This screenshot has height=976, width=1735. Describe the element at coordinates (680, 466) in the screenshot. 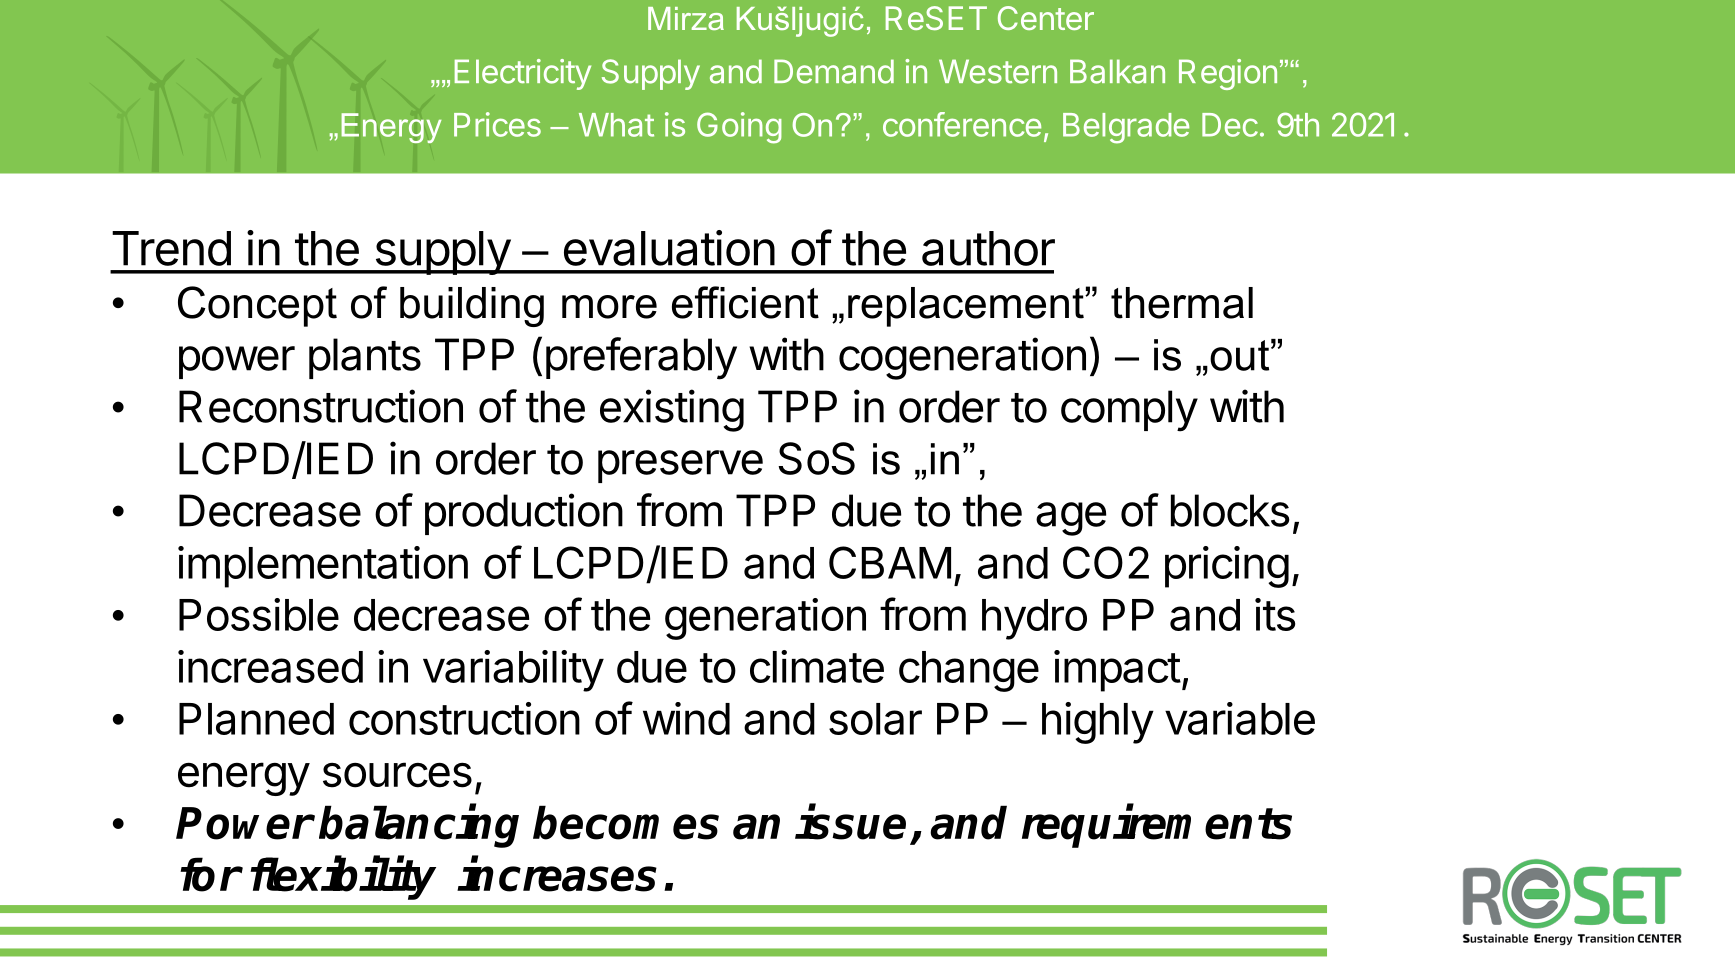

I see `preserve` at that location.
